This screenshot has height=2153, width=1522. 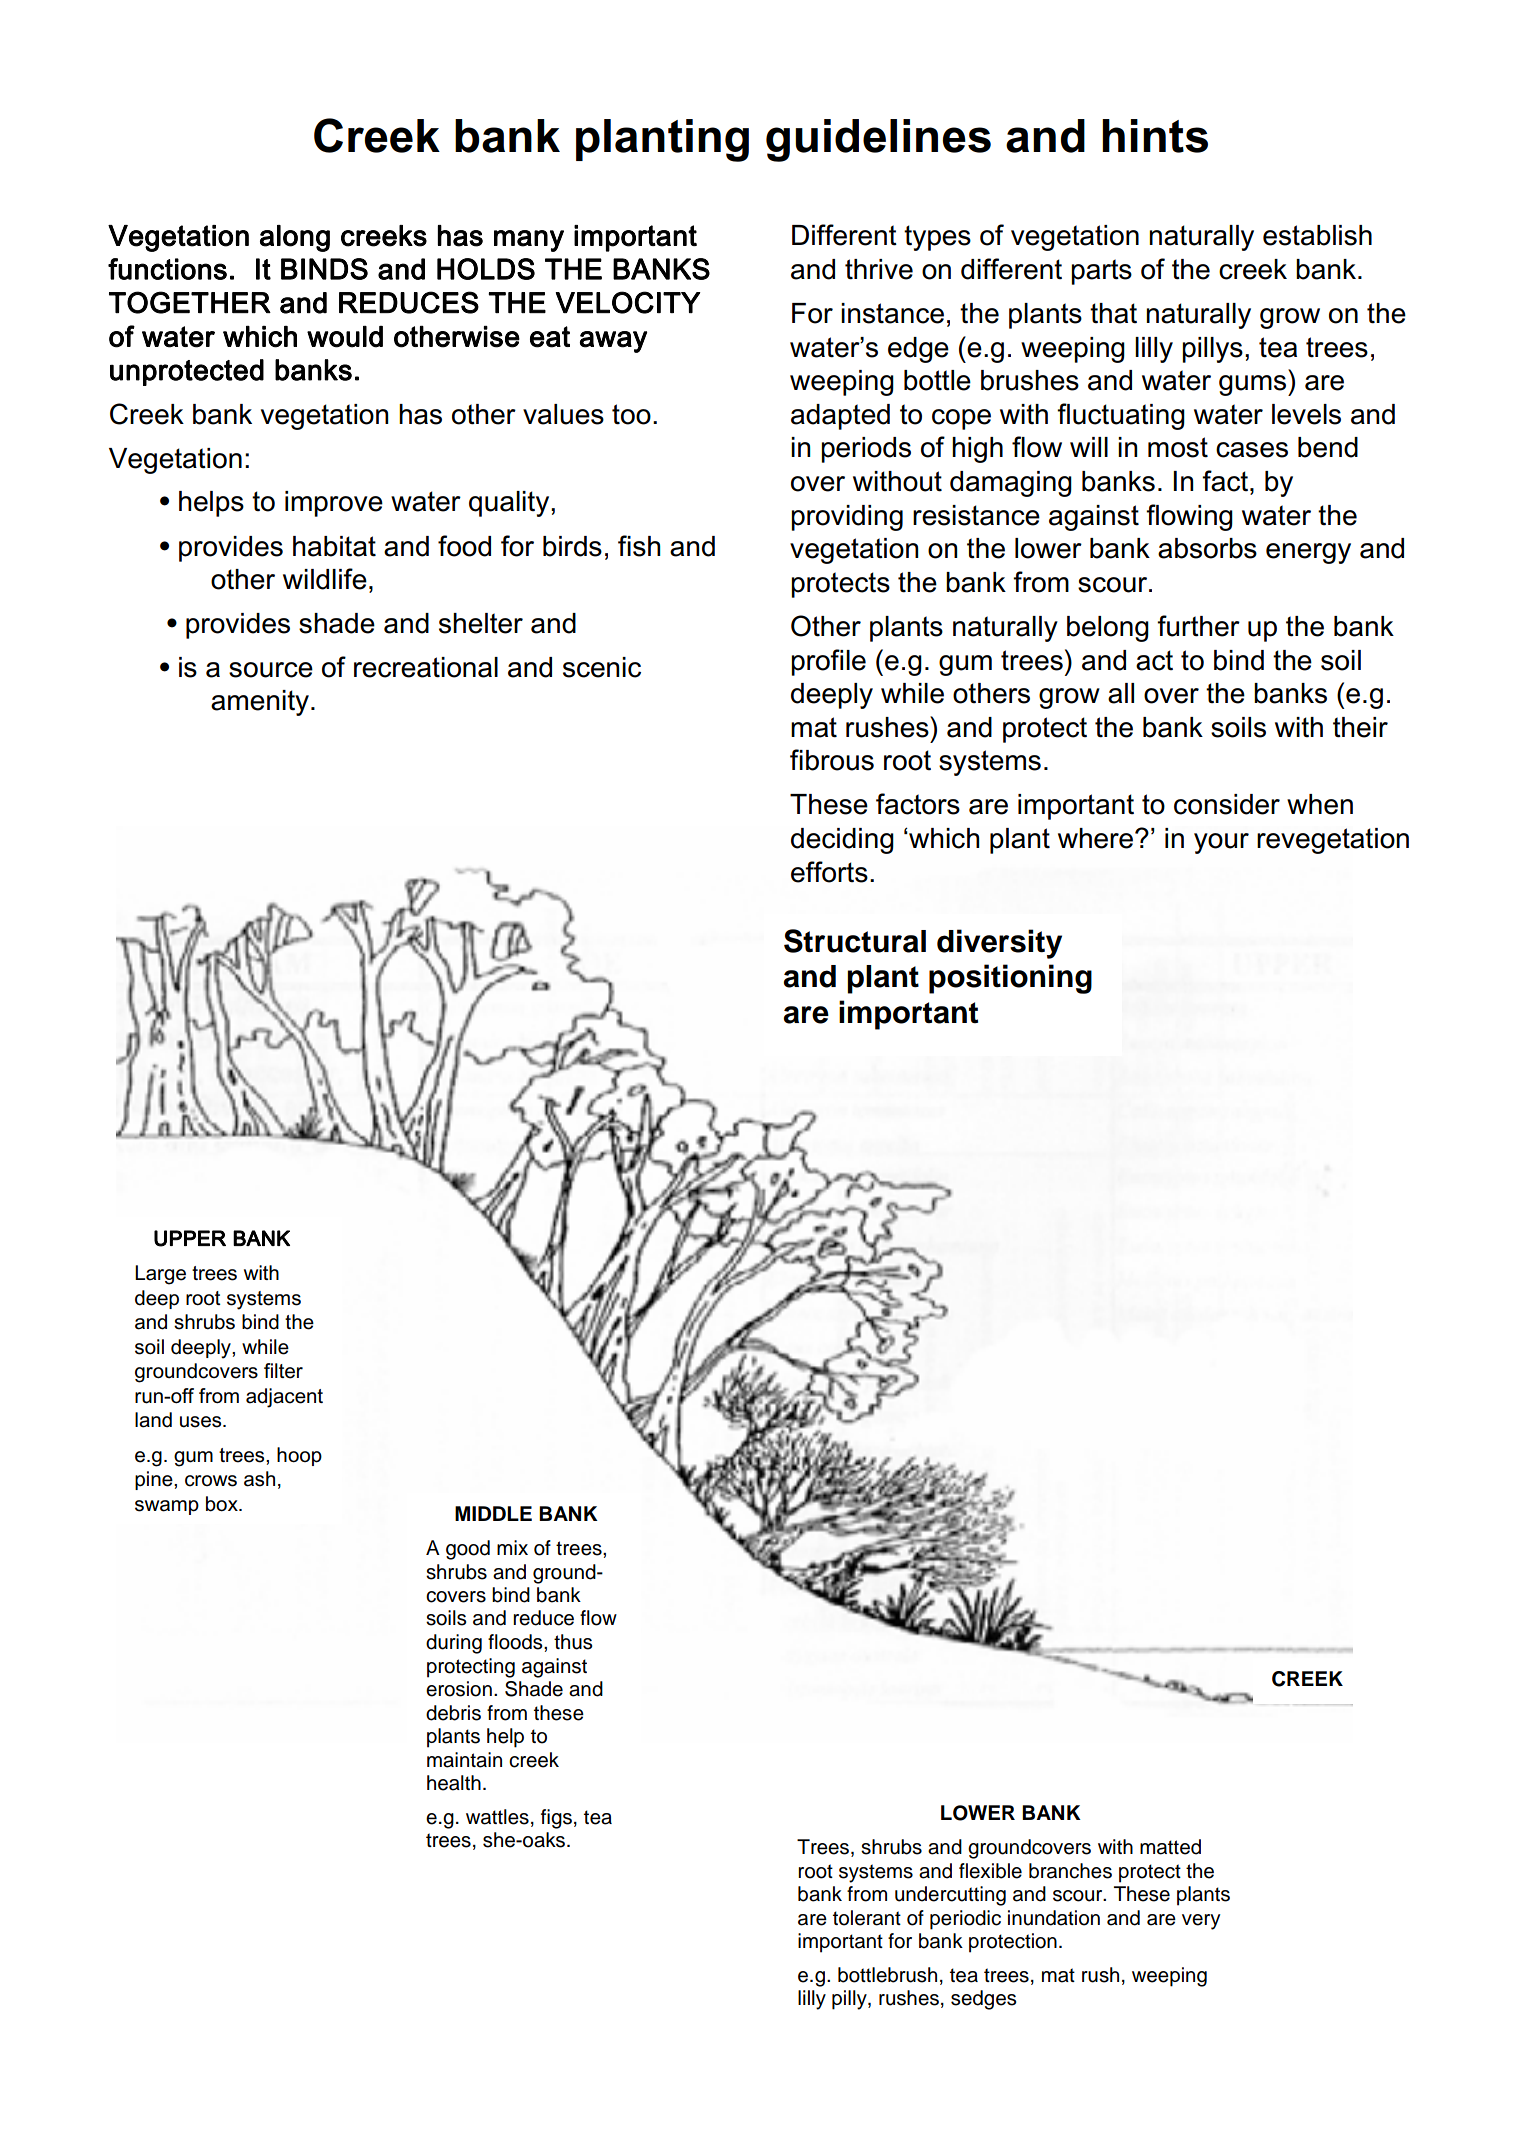 What do you see at coordinates (855, 941) in the screenshot?
I see `Structural` at bounding box center [855, 941].
